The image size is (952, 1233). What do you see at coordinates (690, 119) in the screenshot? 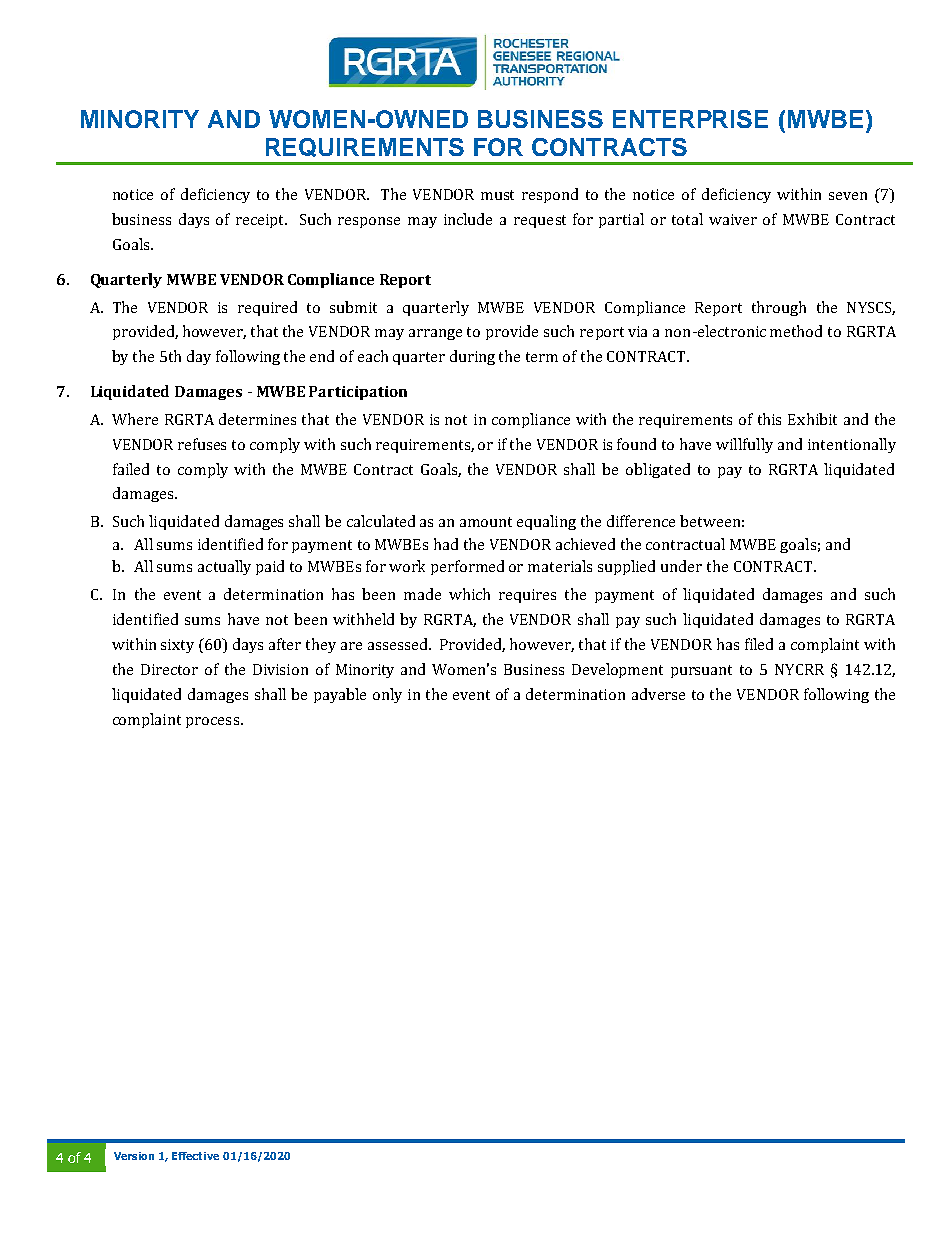
I see `ENTERPRISE` at bounding box center [690, 119].
